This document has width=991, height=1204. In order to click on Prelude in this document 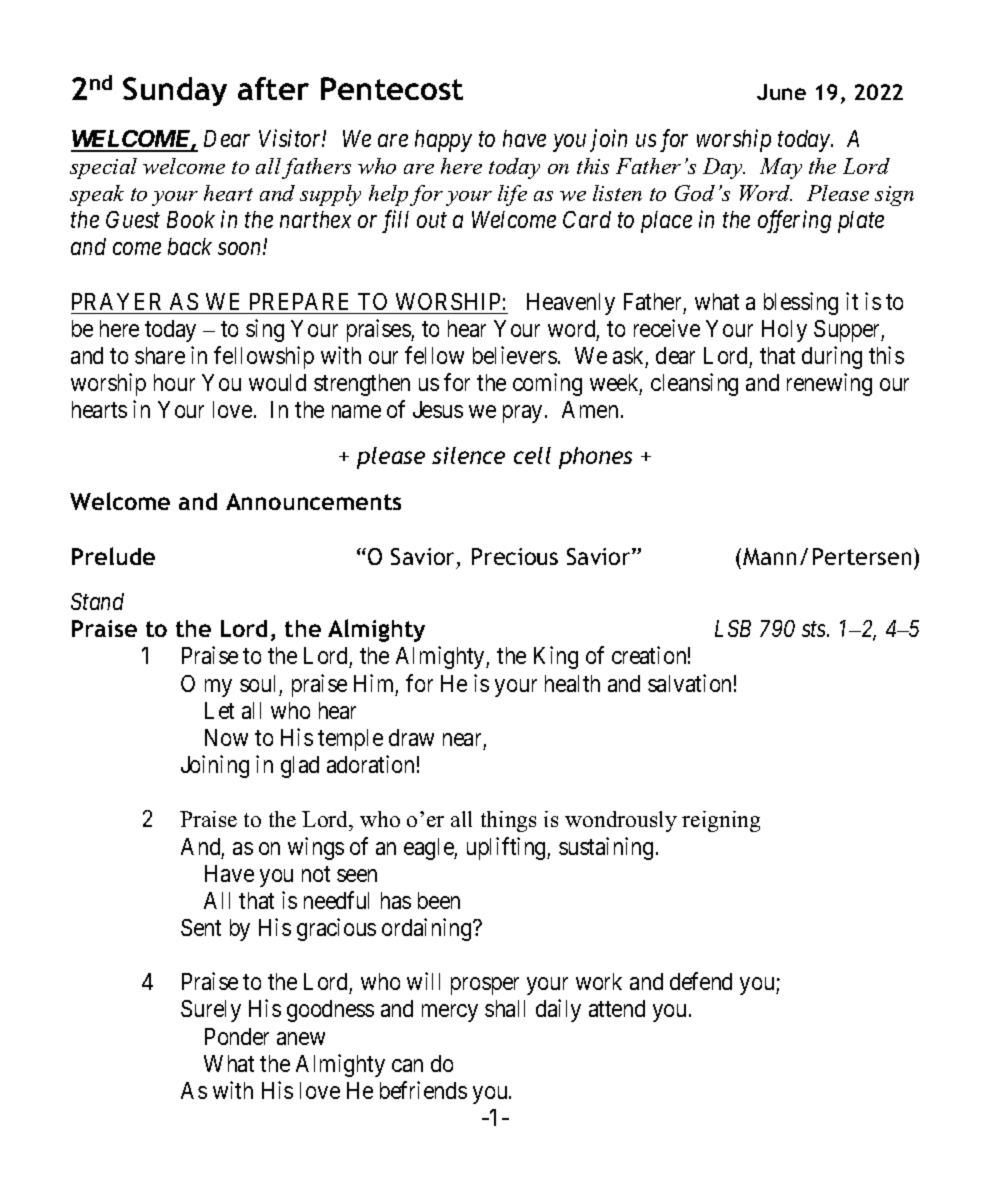, I will do `click(113, 556)`.
